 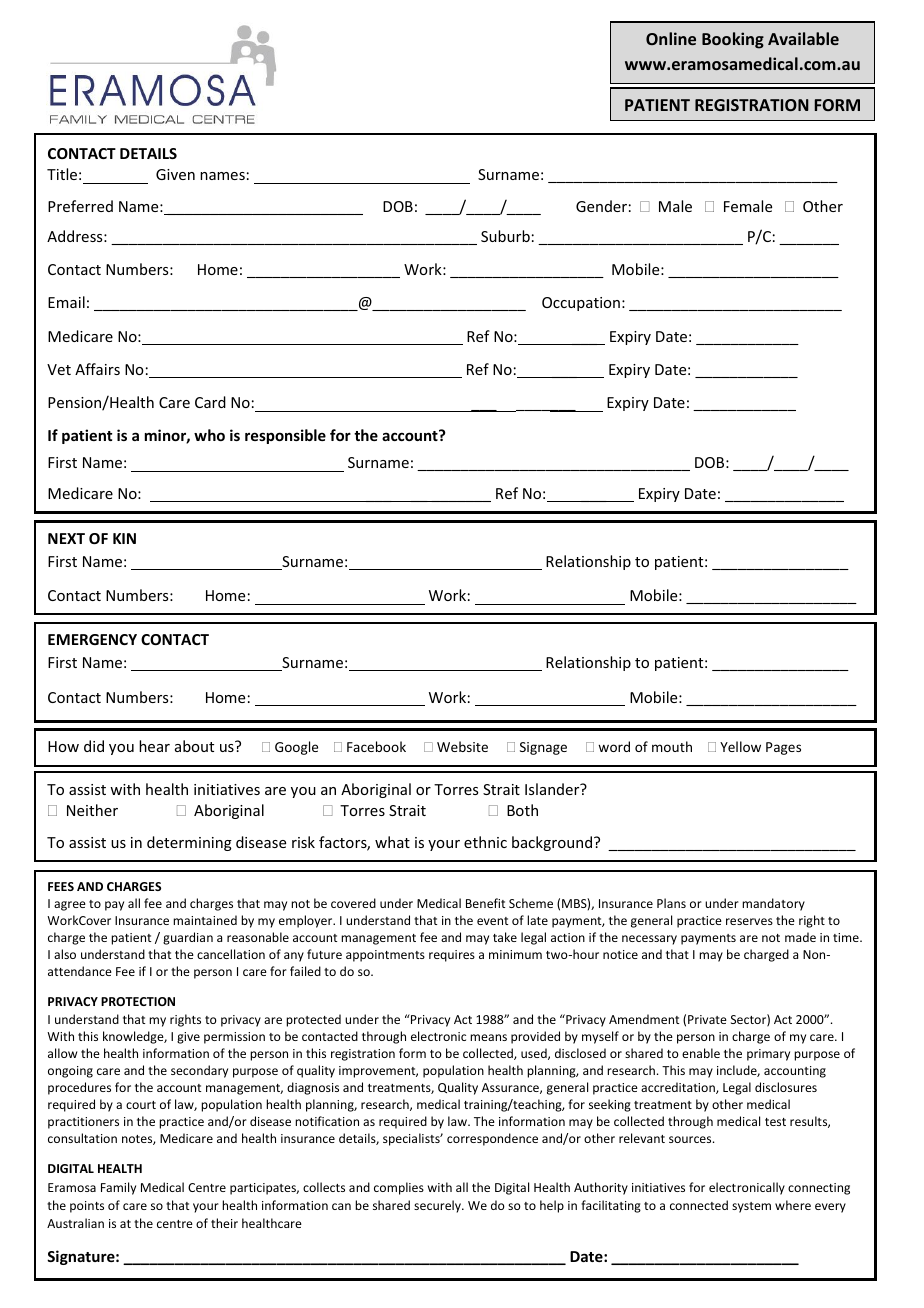 I want to click on system, so click(x=751, y=1207).
